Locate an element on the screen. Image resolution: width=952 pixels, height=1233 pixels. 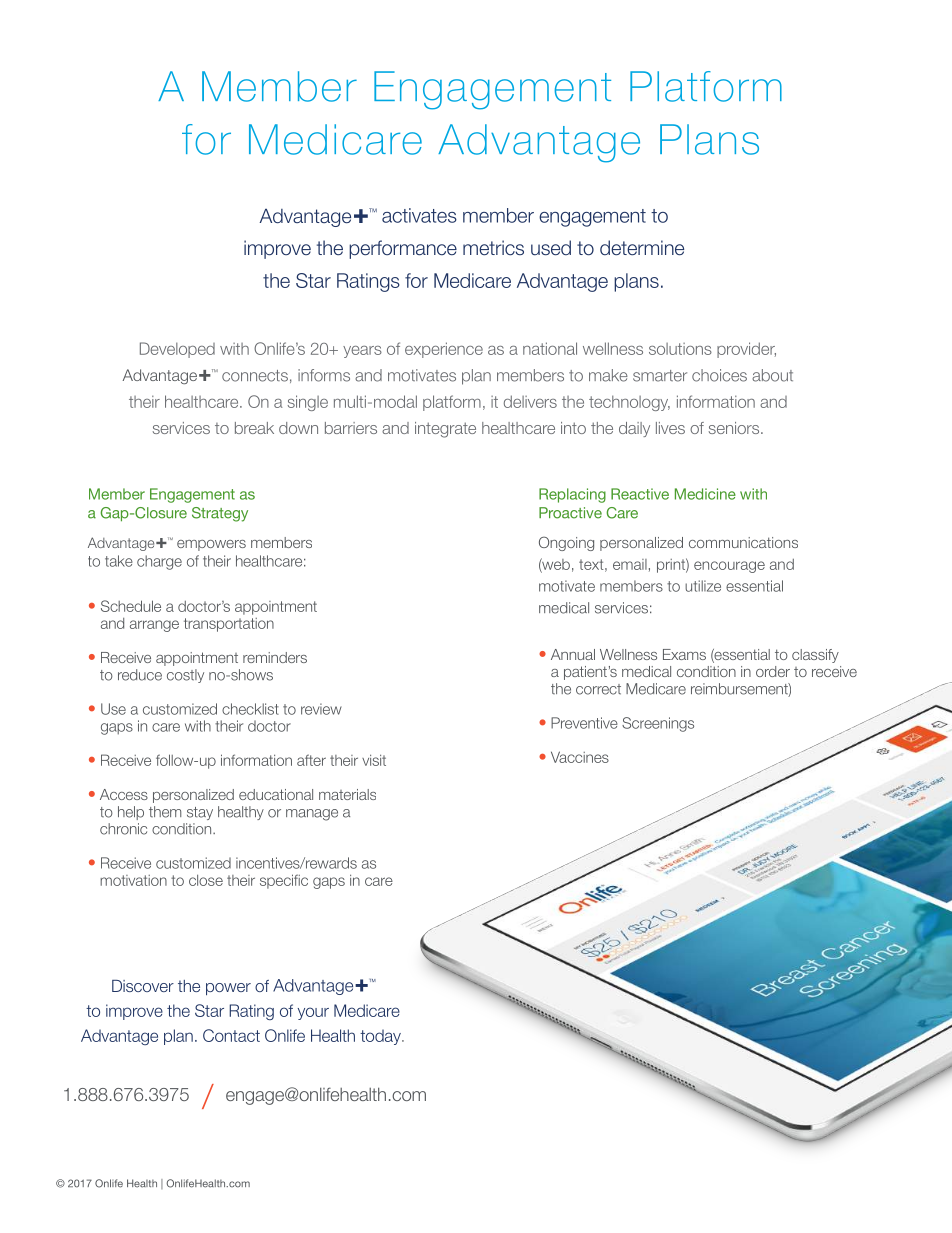
determine is located at coordinates (642, 248).
